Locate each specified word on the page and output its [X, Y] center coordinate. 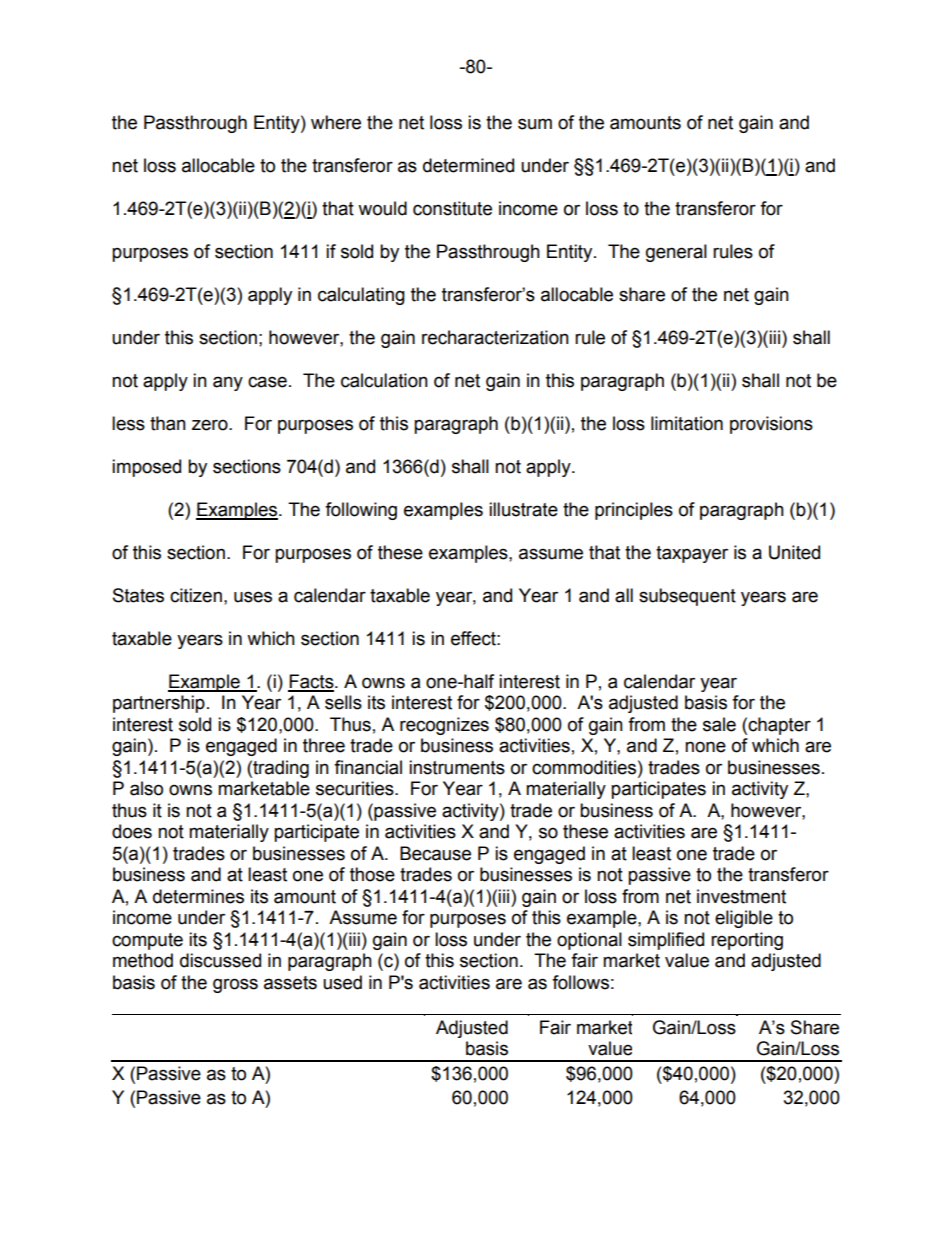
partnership [159, 704]
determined [468, 165]
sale [719, 724]
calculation [384, 380]
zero [211, 425]
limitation [687, 423]
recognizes [444, 726]
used [342, 982]
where [336, 122]
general [676, 253]
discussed [220, 960]
